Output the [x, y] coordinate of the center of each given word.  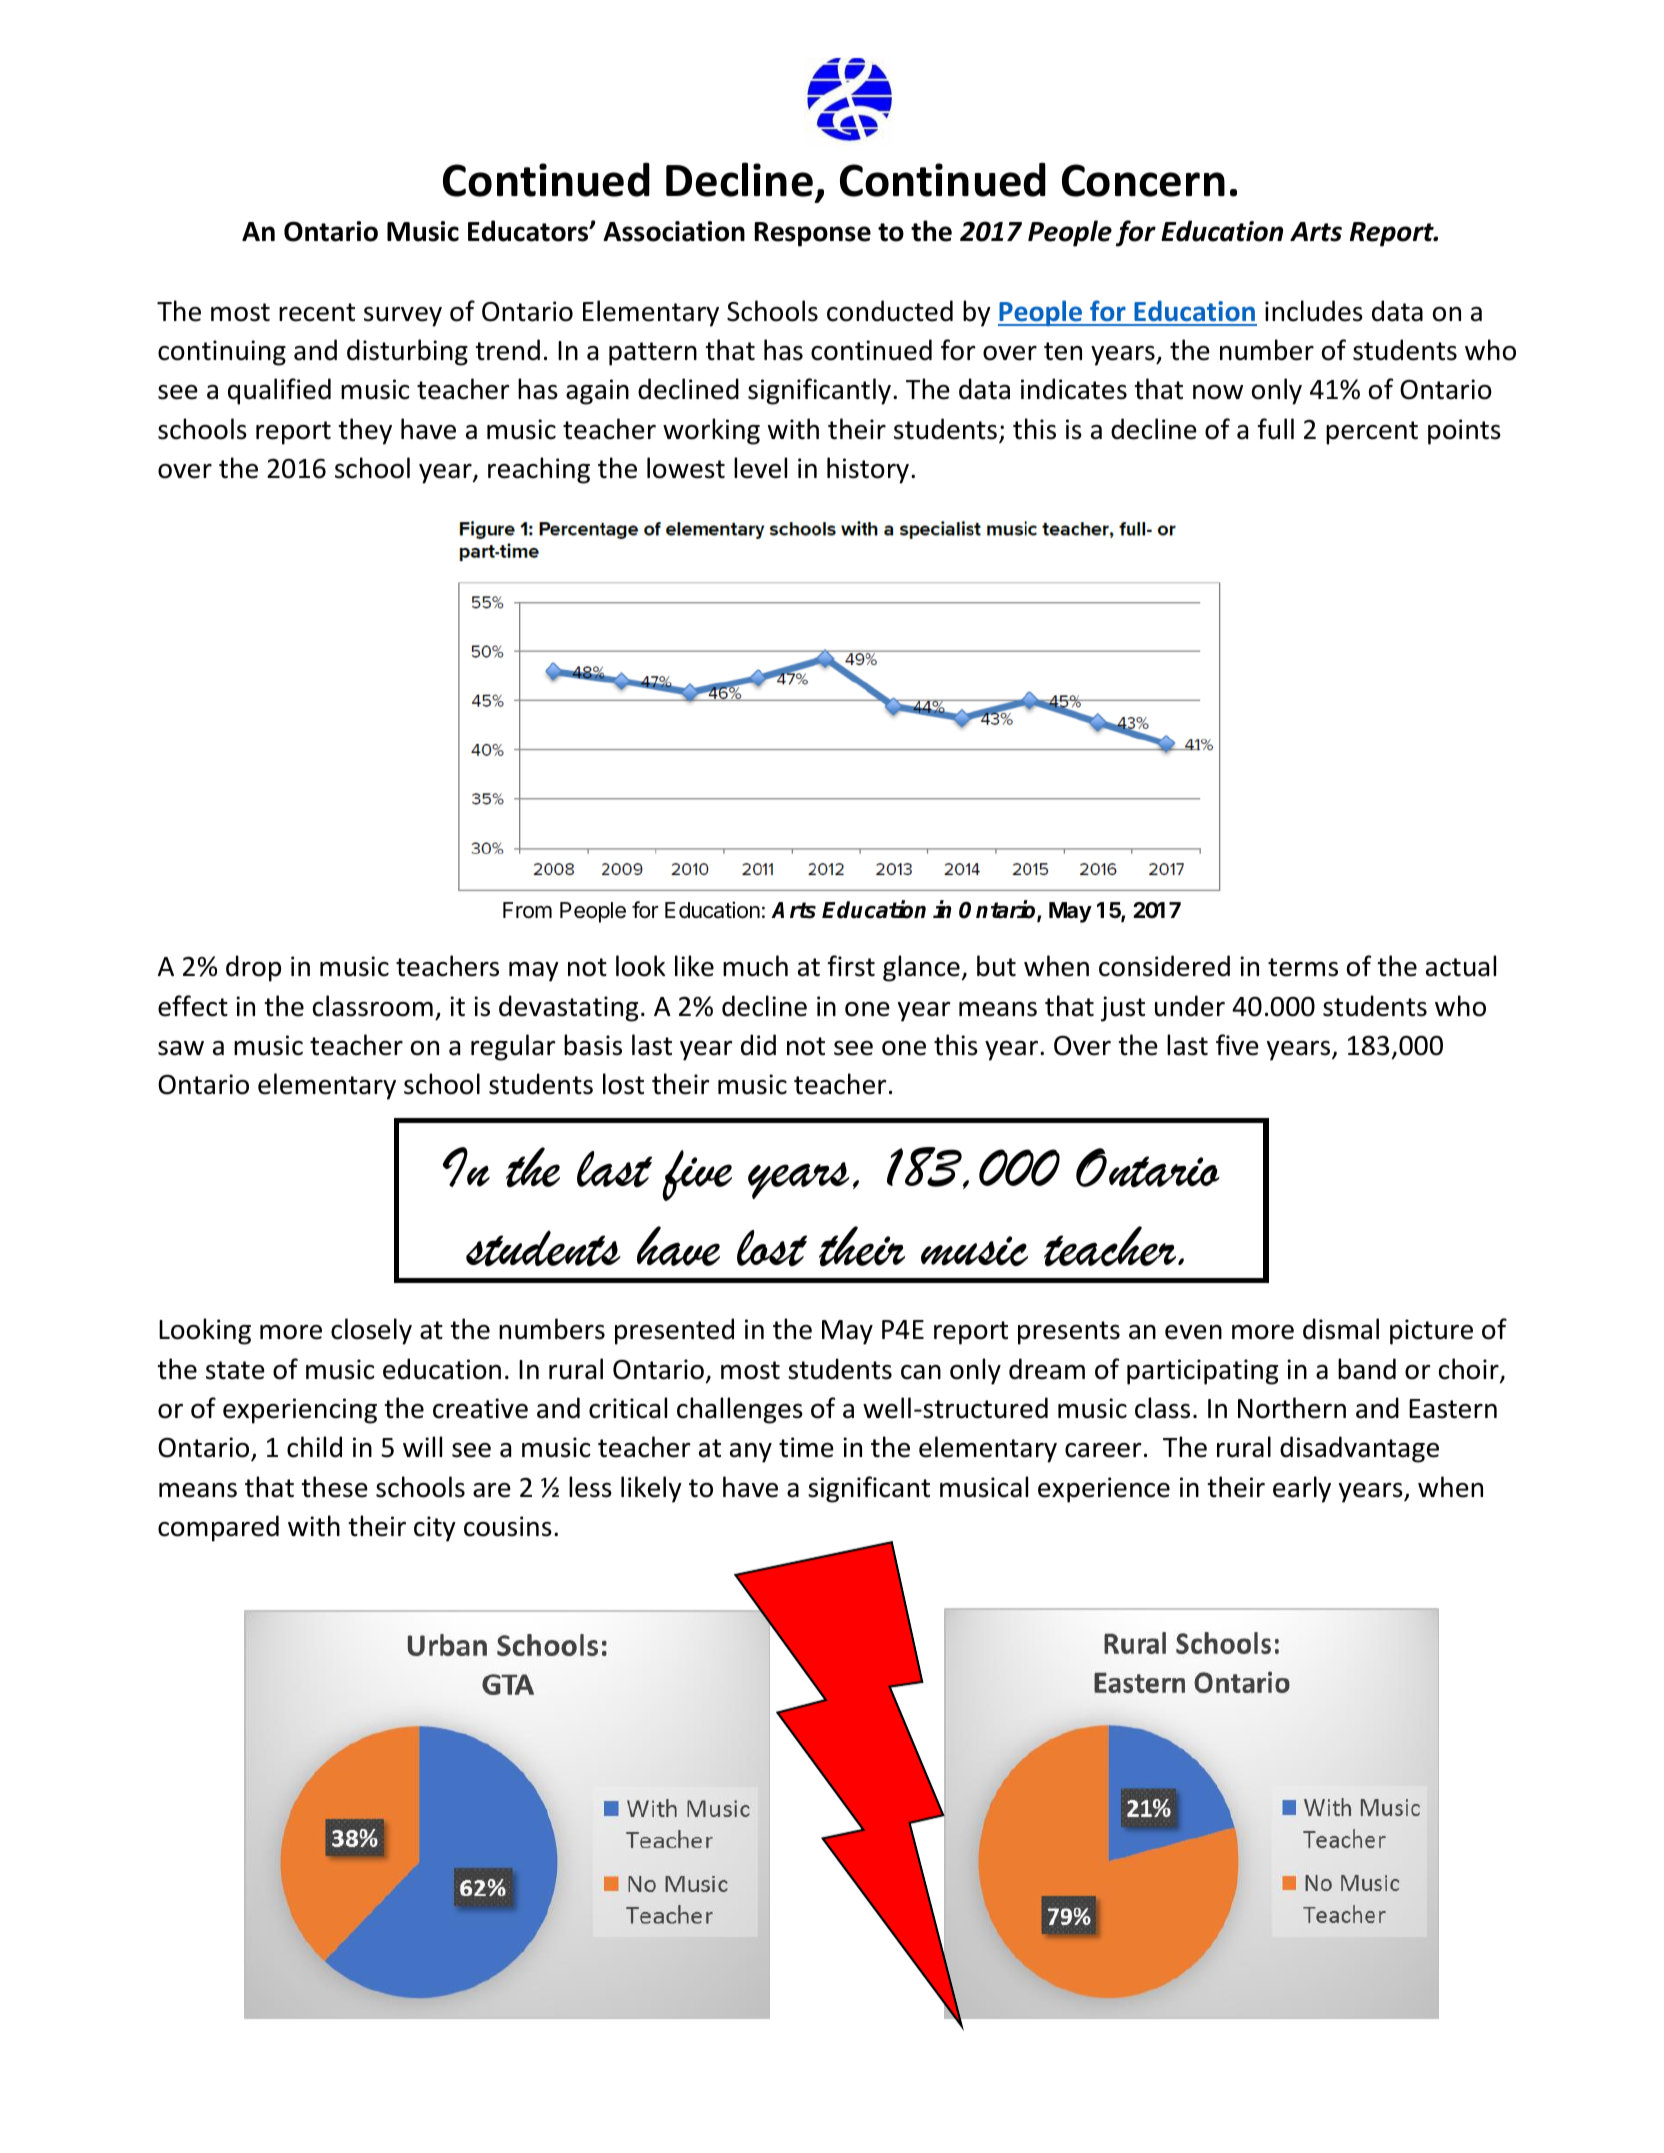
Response [813, 234]
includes [1314, 311]
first [851, 966]
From [527, 910]
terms [1303, 967]
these [334, 1487]
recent [317, 312]
